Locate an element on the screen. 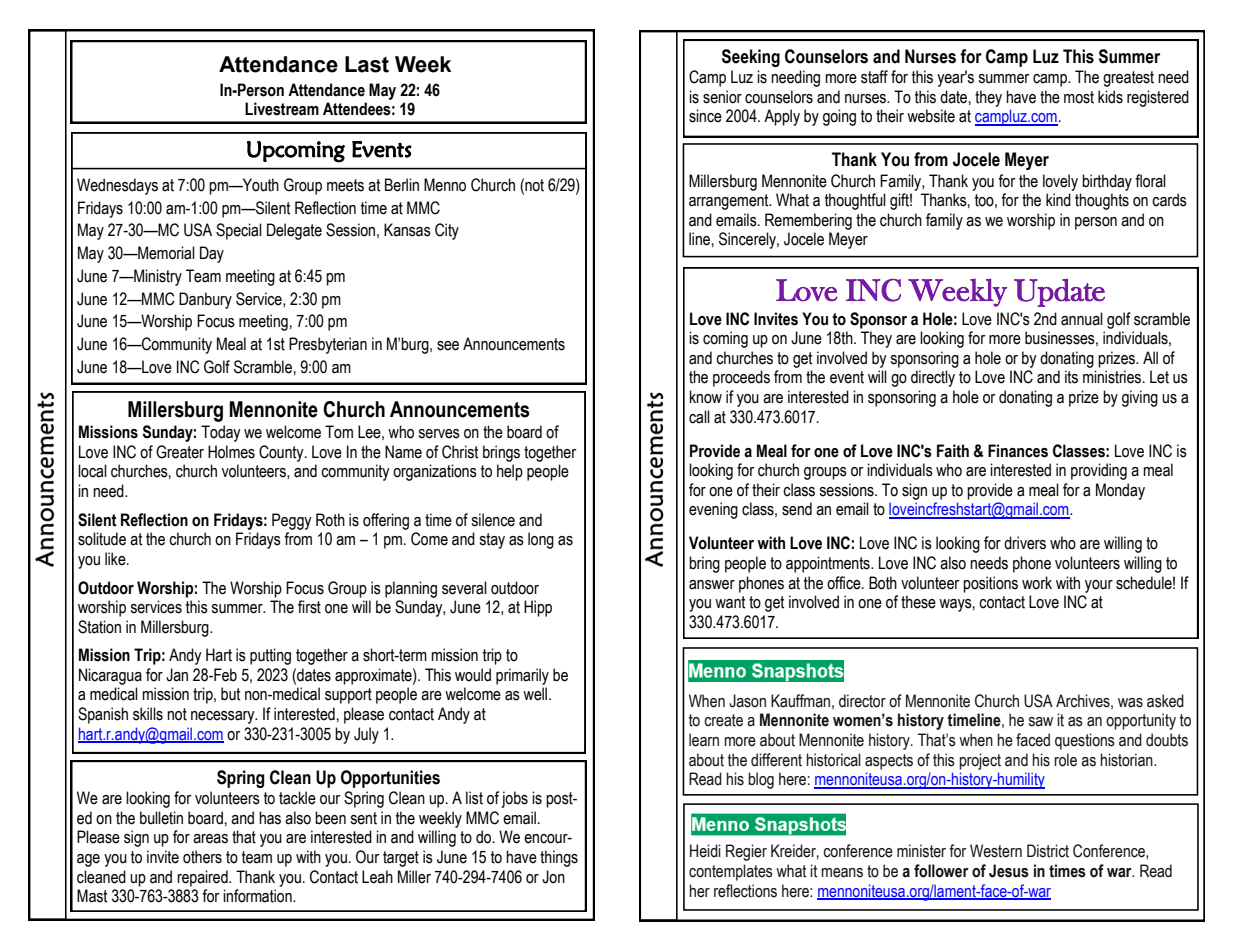  Livestream is located at coordinates (282, 109).
